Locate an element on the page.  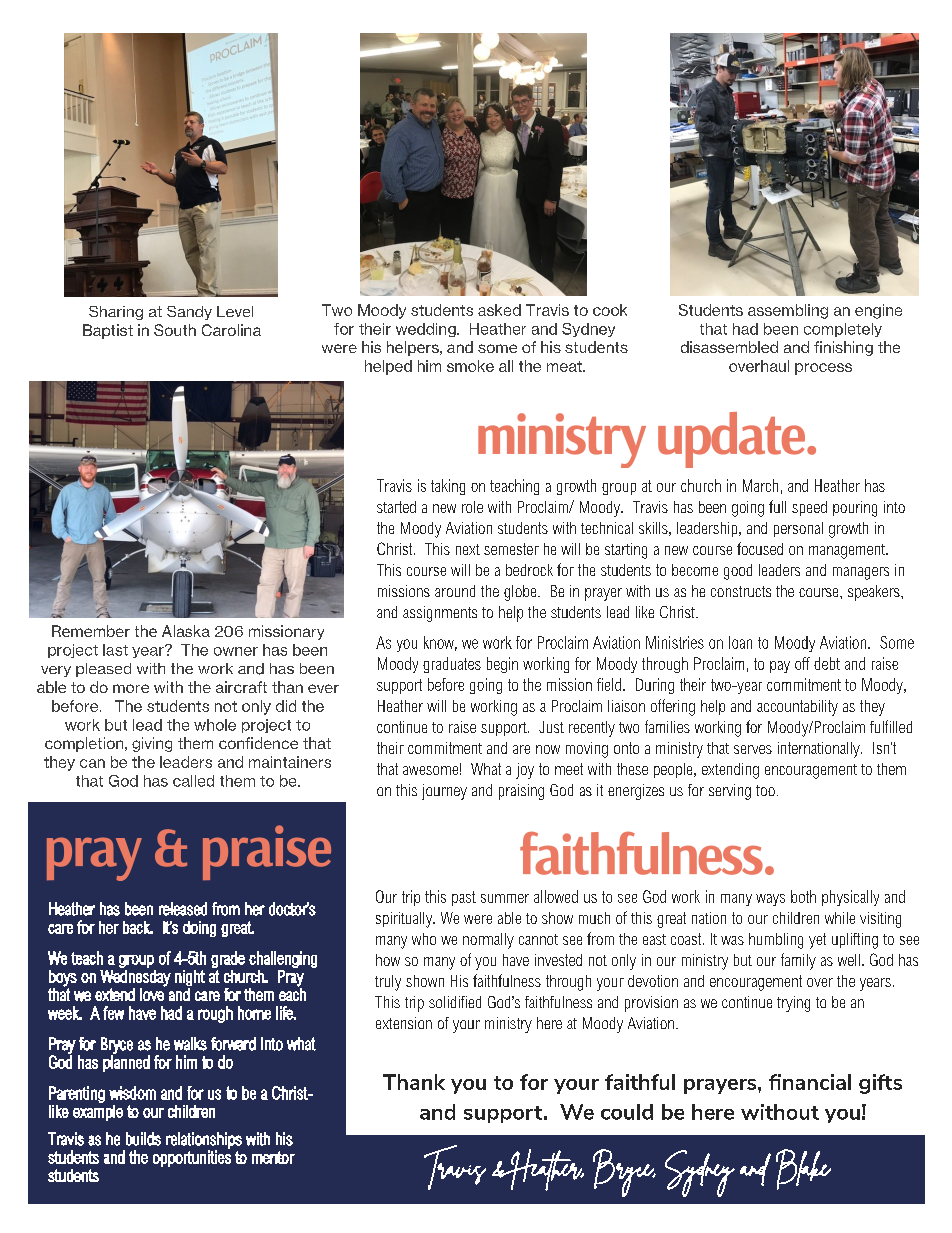
Blake is located at coordinates (803, 1169).
